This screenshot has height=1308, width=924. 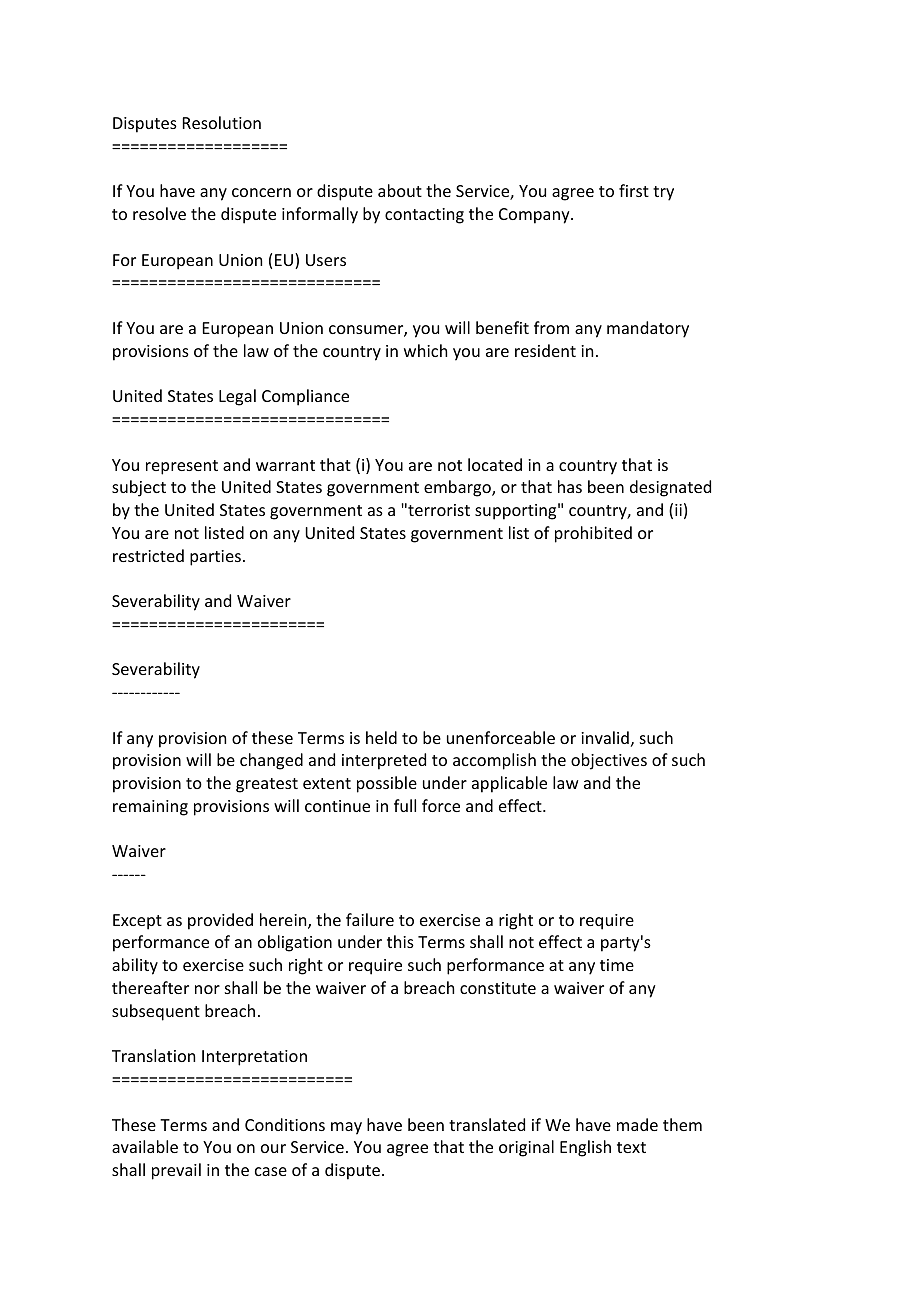 I want to click on about, so click(x=400, y=190).
